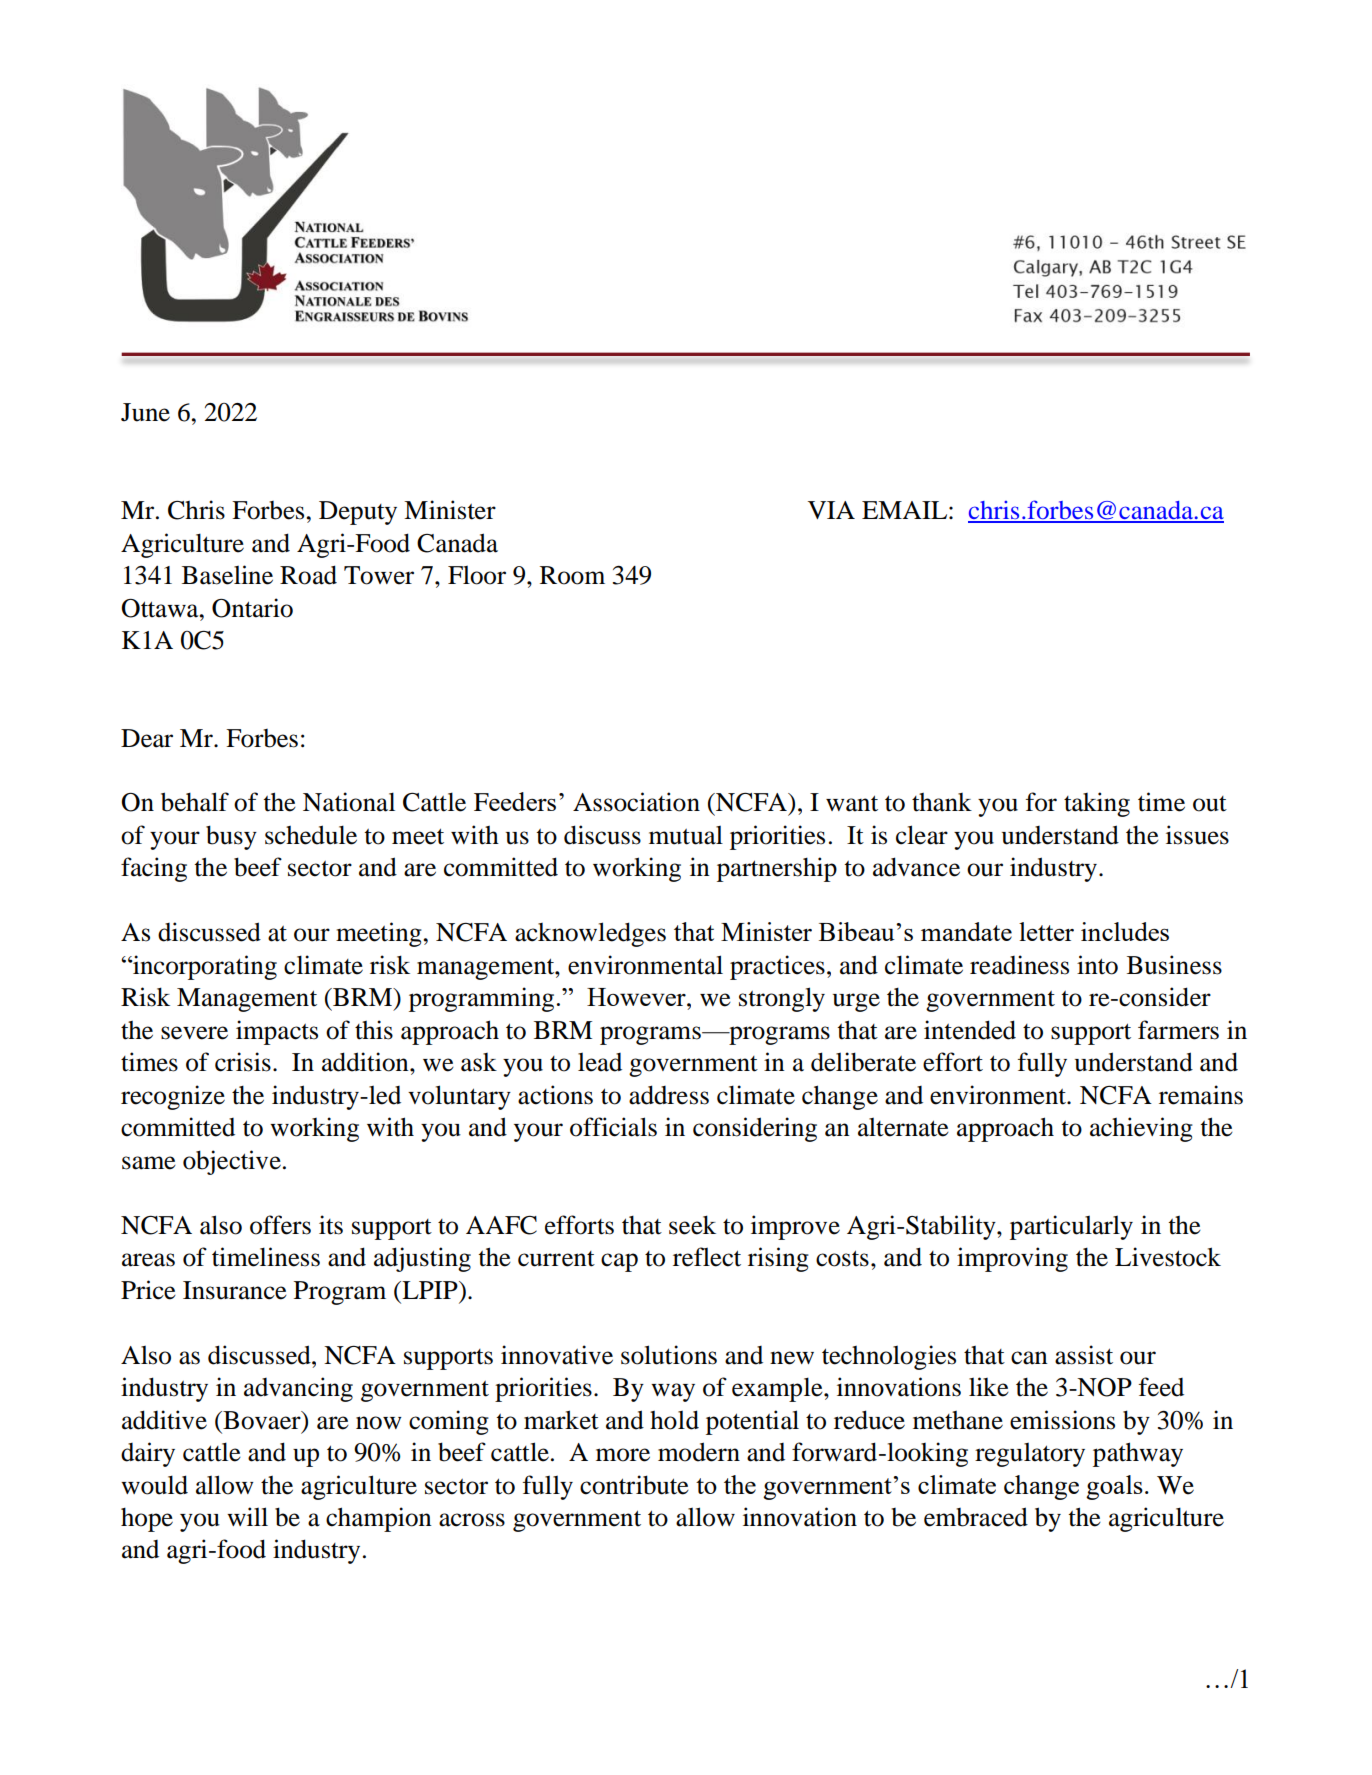 This screenshot has height=1775, width=1372. Describe the element at coordinates (145, 412) in the screenshot. I see `June` at that location.
